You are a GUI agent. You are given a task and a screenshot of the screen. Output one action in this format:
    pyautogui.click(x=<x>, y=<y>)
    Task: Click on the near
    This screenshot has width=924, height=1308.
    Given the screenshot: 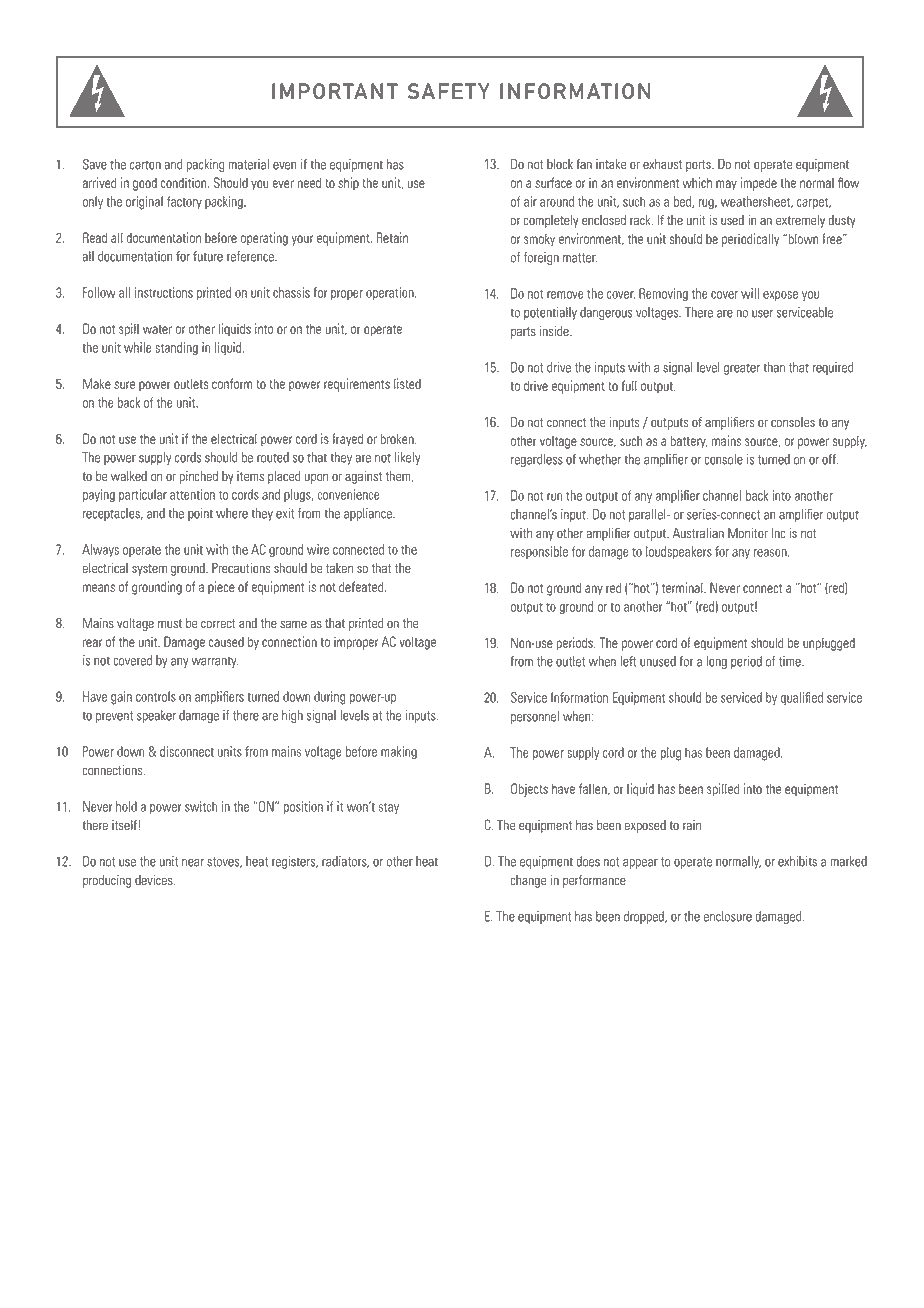 What is the action you would take?
    pyautogui.click(x=193, y=863)
